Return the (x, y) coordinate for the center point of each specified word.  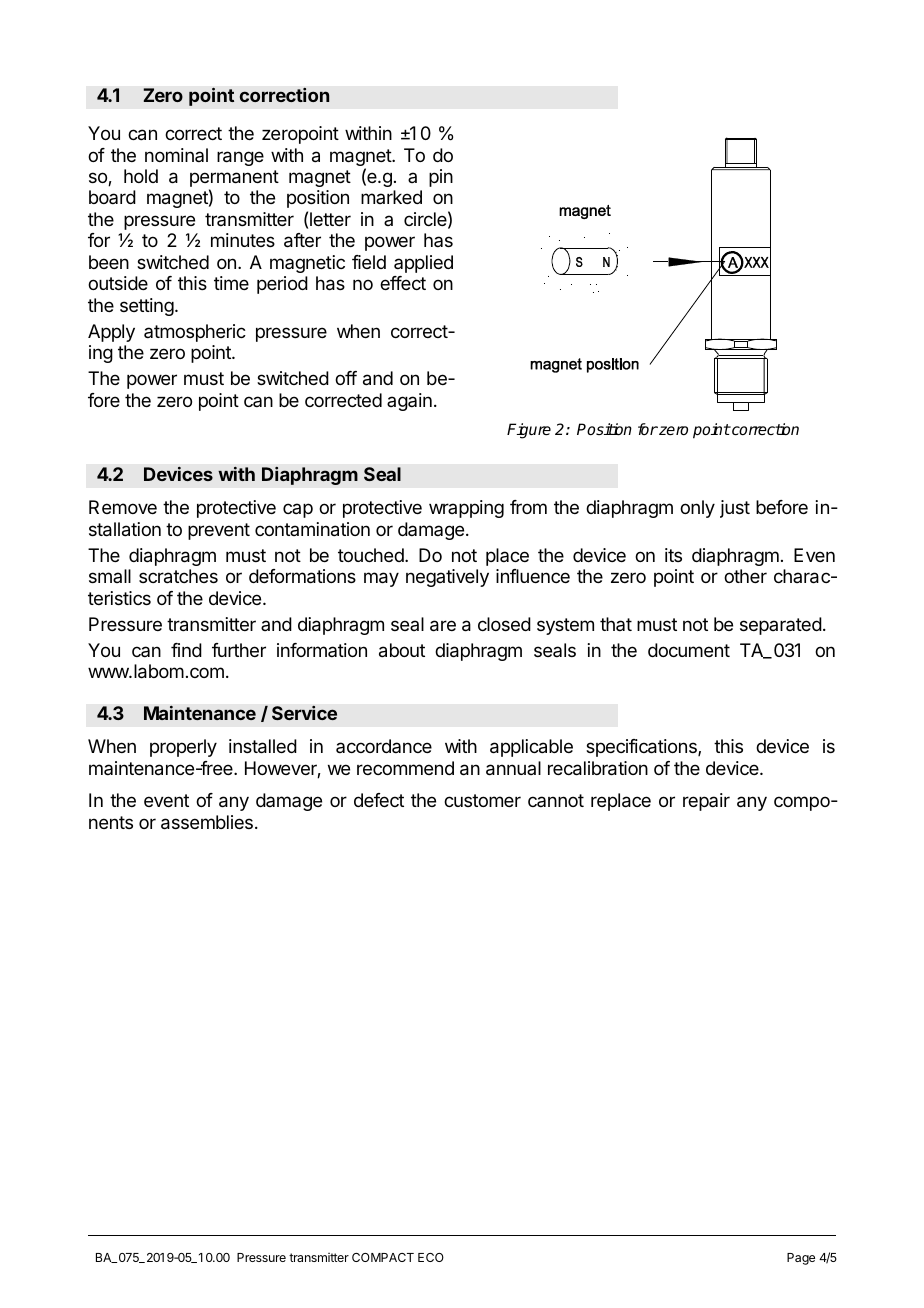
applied (423, 264)
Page (801, 1259)
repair (706, 802)
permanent (234, 180)
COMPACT (383, 1257)
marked (391, 197)
